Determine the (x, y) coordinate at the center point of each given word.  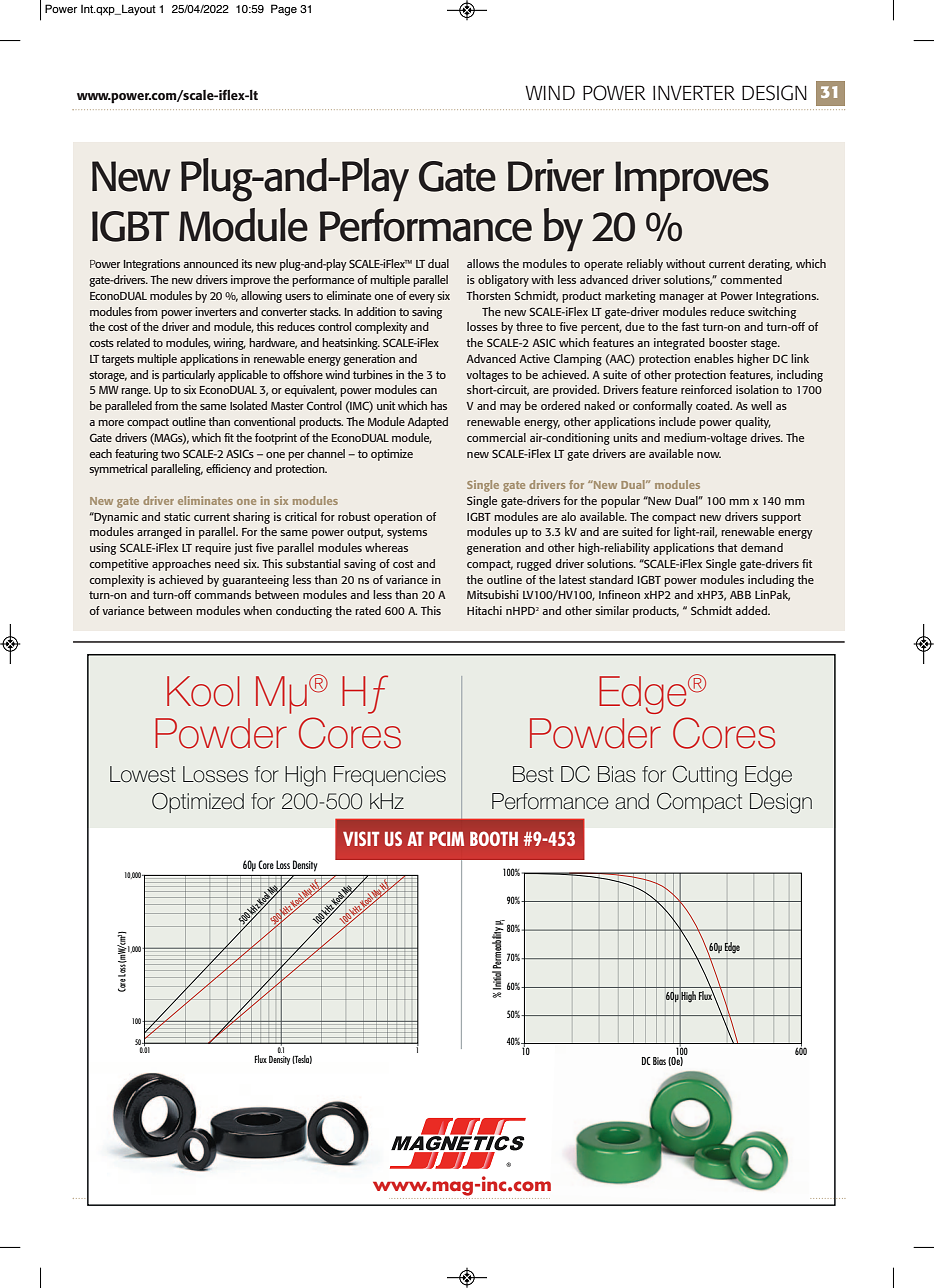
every (422, 298)
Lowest (143, 774)
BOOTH (494, 838)
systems (407, 533)
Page (284, 10)
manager (681, 298)
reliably (645, 265)
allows (483, 263)
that (727, 547)
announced (210, 263)
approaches (181, 565)
